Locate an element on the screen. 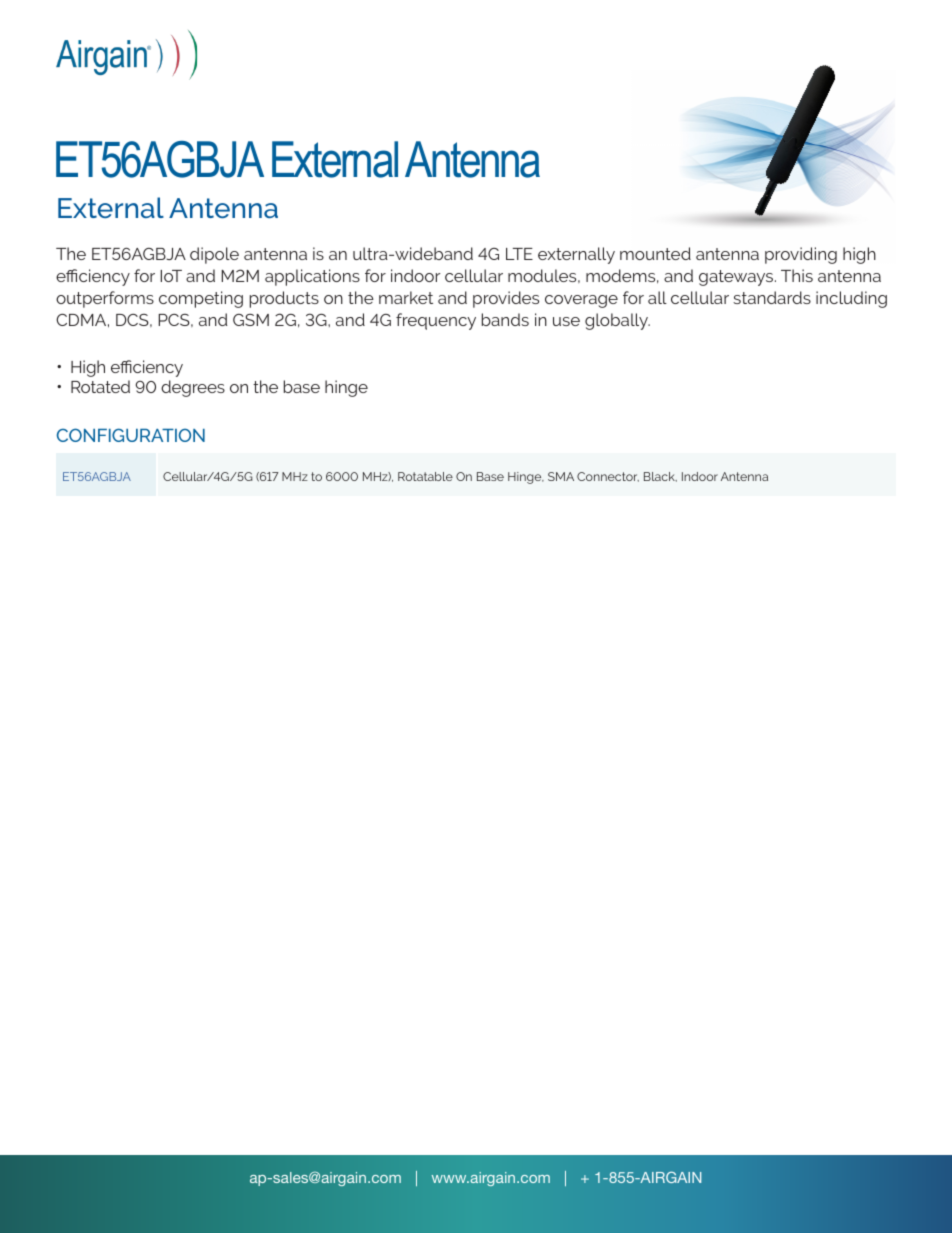 The image size is (952, 1233). providing is located at coordinates (801, 255).
